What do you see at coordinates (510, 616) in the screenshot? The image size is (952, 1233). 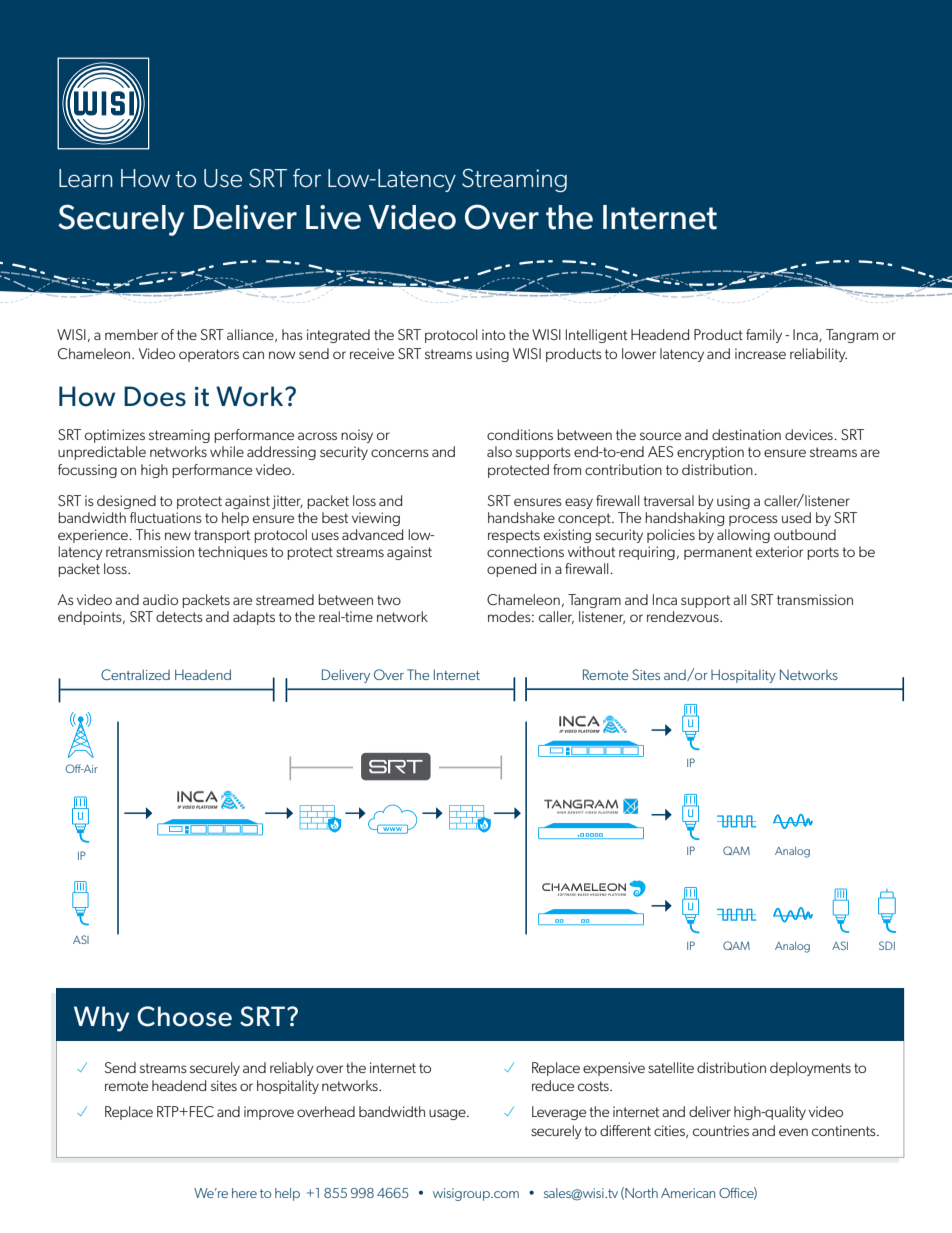 I see `modes` at bounding box center [510, 616].
